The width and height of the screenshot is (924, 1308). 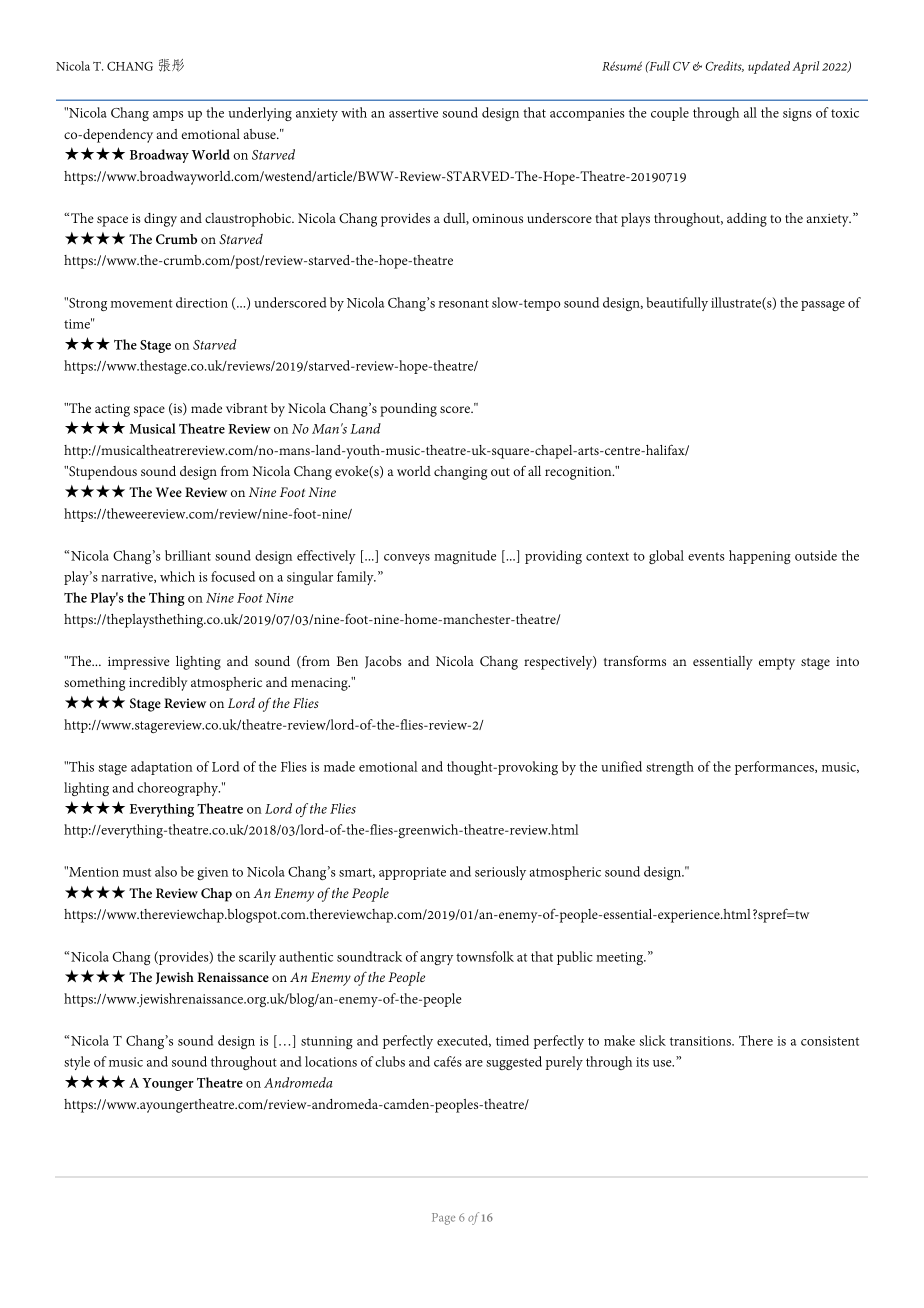 I want to click on transitions, so click(x=701, y=1041).
